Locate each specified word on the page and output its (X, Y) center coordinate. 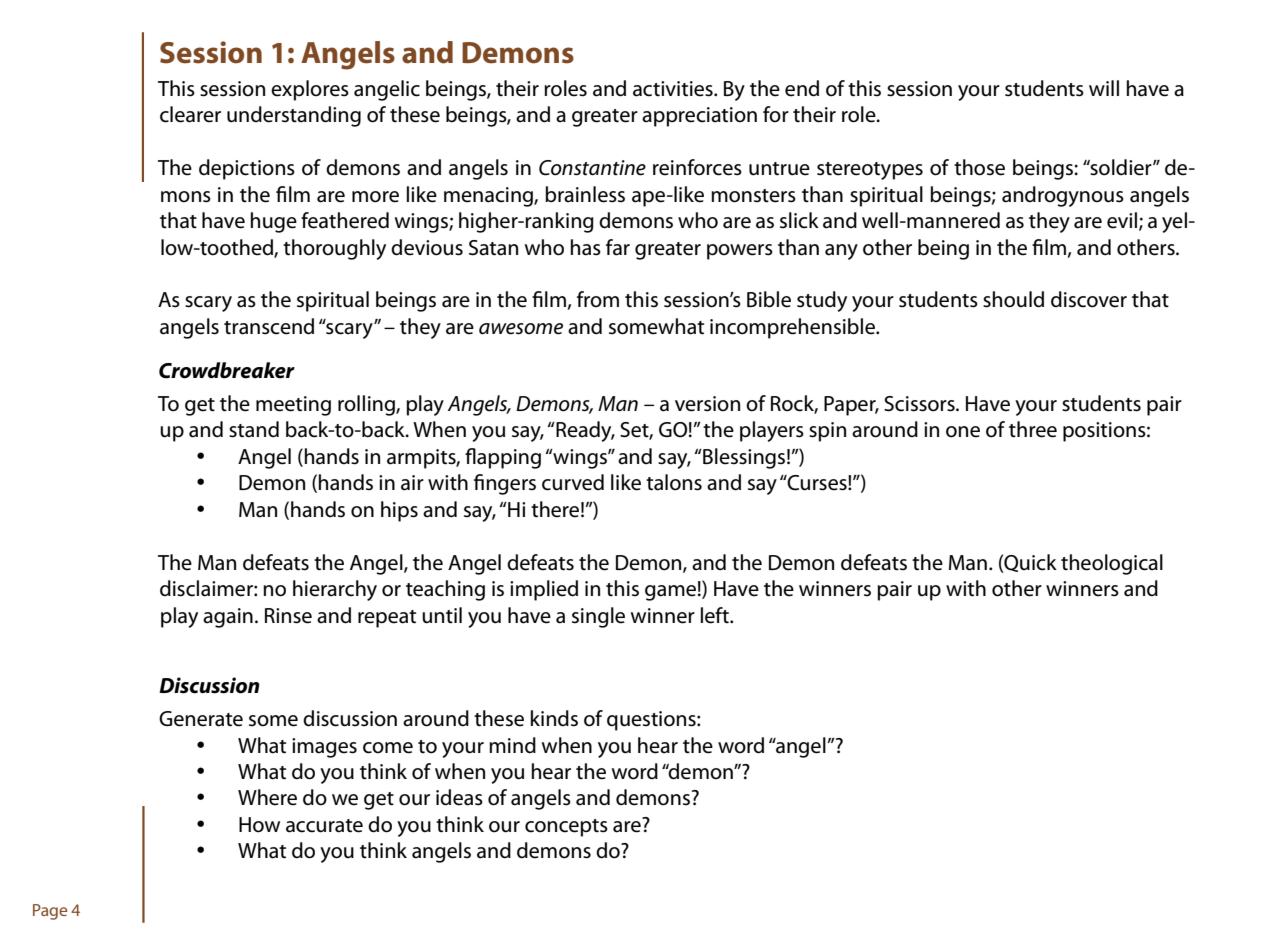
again (228, 618)
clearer (190, 114)
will (1104, 88)
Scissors (920, 404)
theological (1112, 564)
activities (674, 89)
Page (50, 912)
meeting (293, 406)
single (598, 617)
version (707, 404)
